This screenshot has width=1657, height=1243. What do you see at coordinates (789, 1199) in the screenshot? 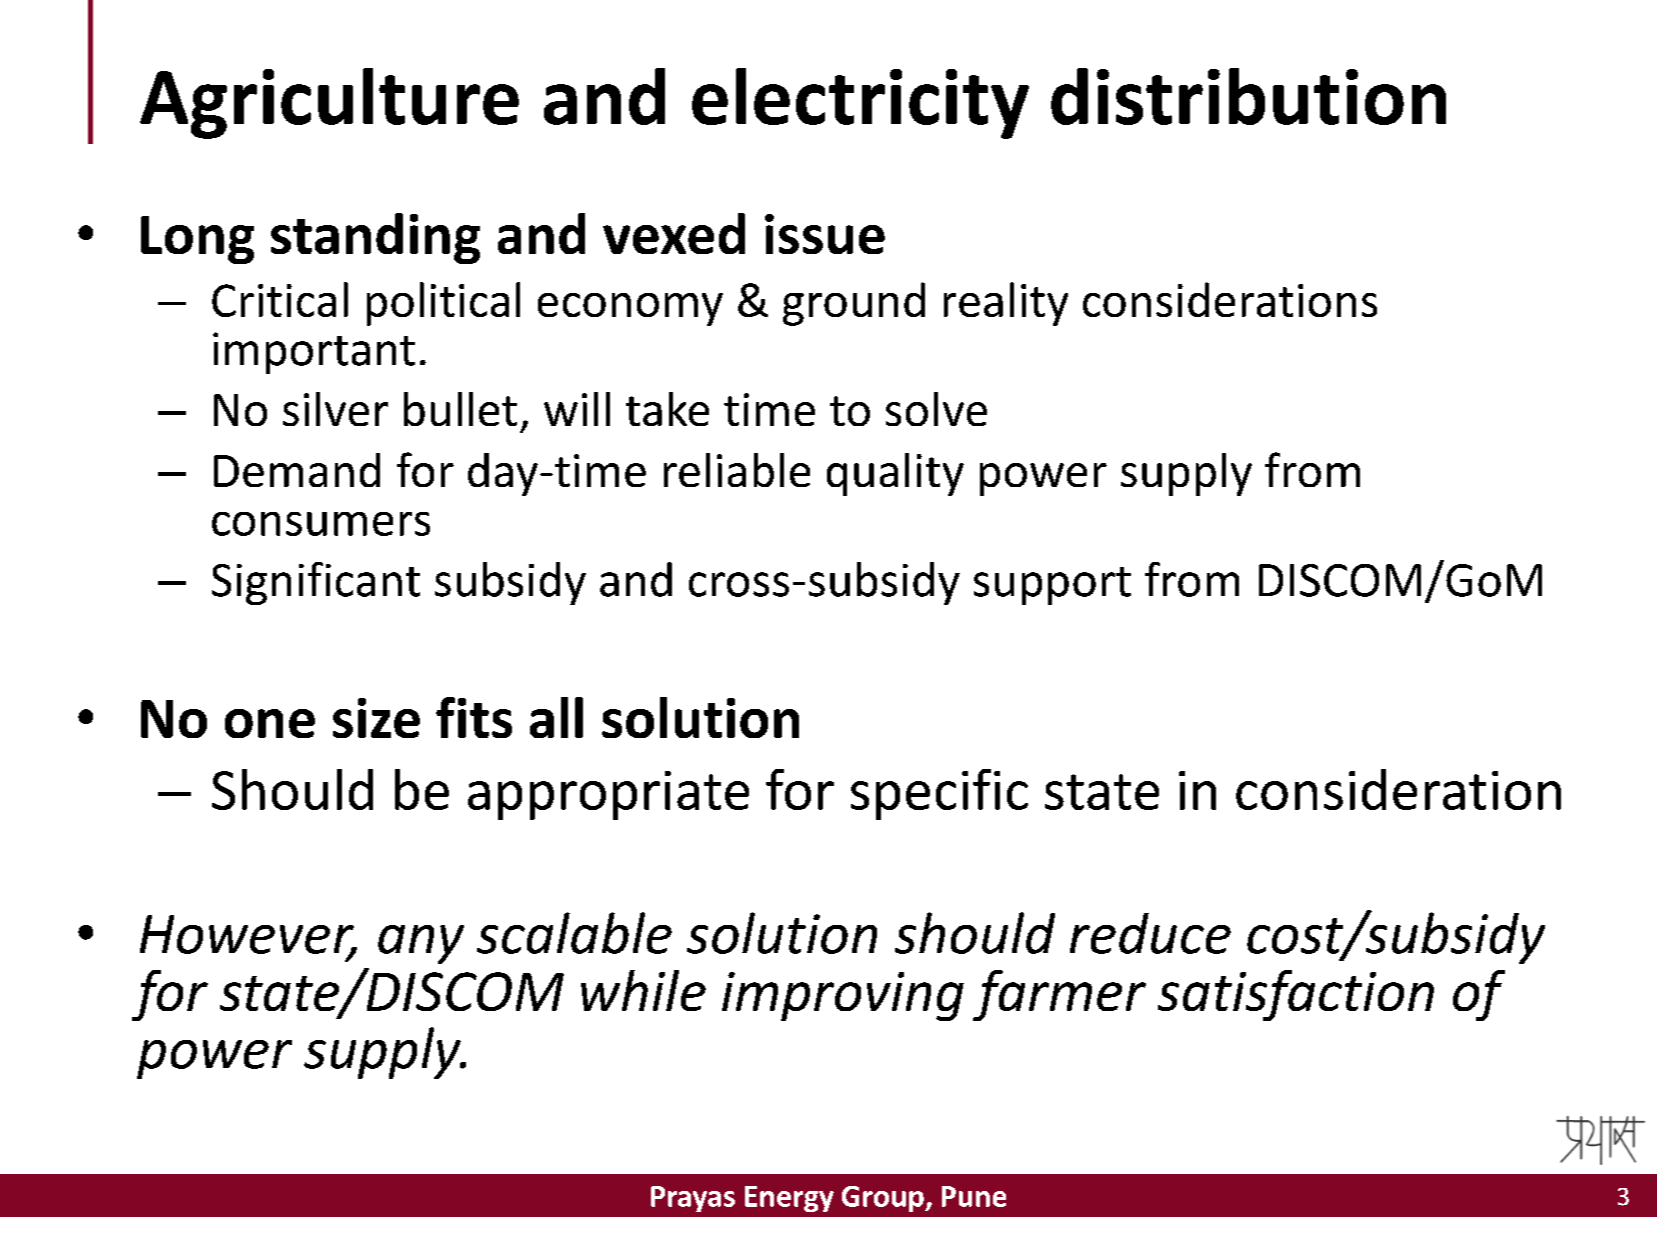
I see `Energy` at bounding box center [789, 1199].
